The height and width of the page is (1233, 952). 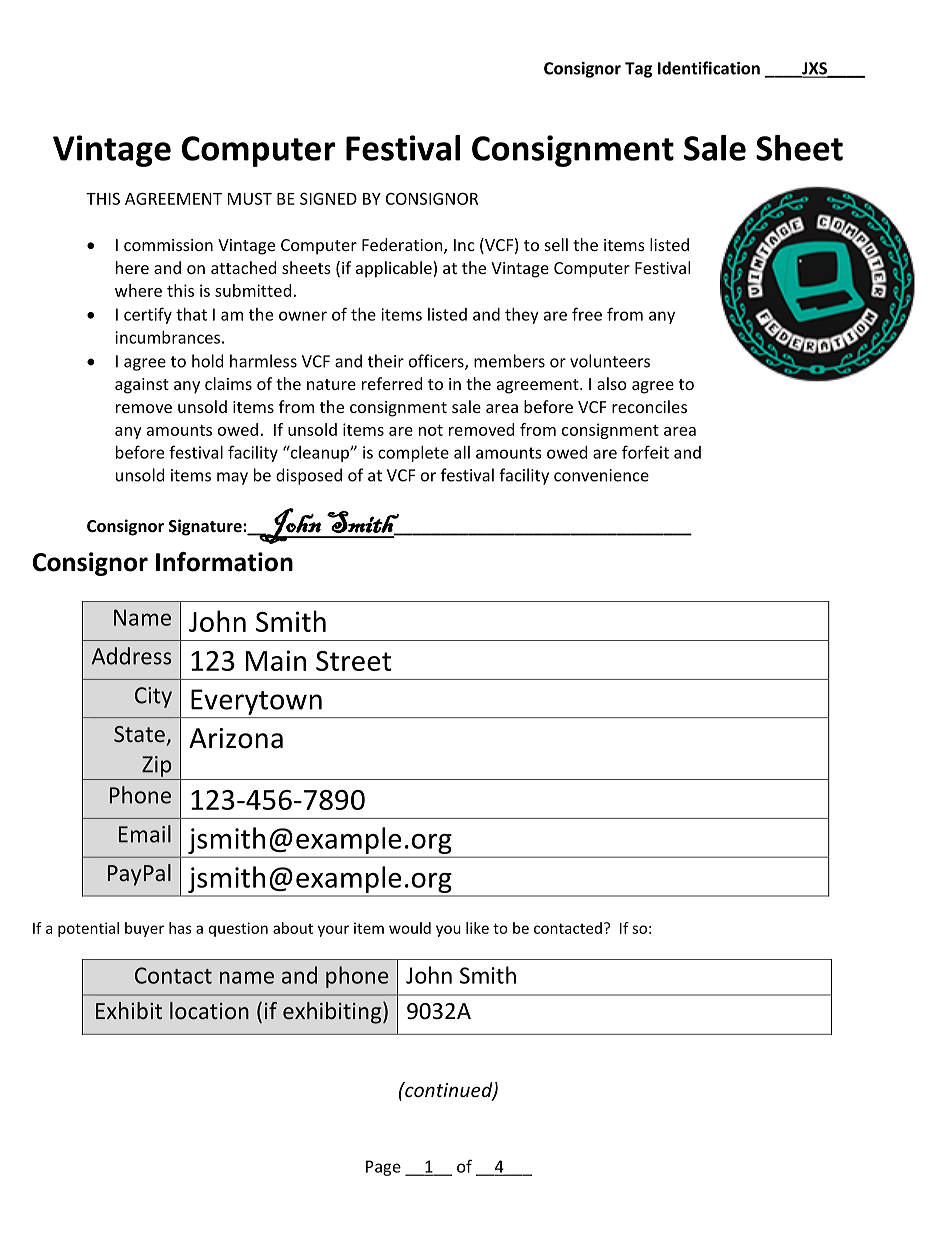 What do you see at coordinates (250, 199) in the page?
I see `MUST` at bounding box center [250, 199].
